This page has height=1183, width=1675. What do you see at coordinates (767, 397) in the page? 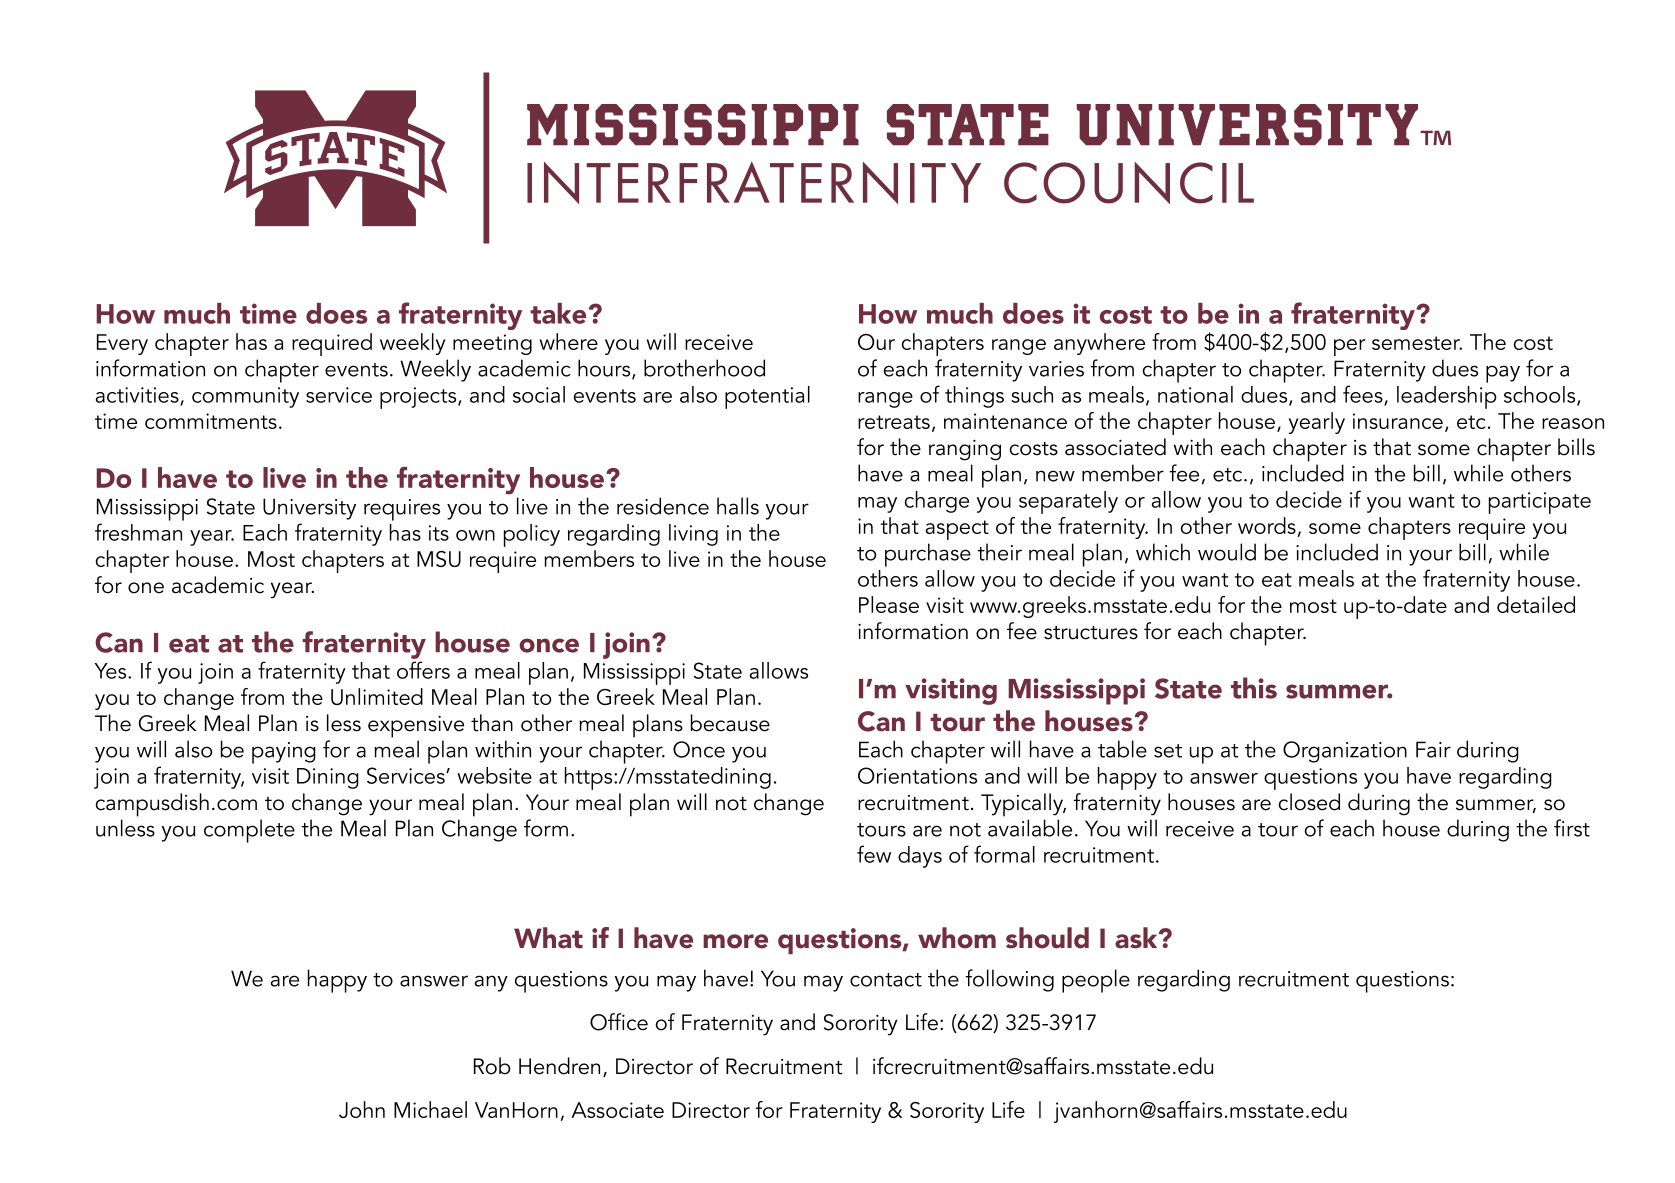
I see `potential` at bounding box center [767, 397].
